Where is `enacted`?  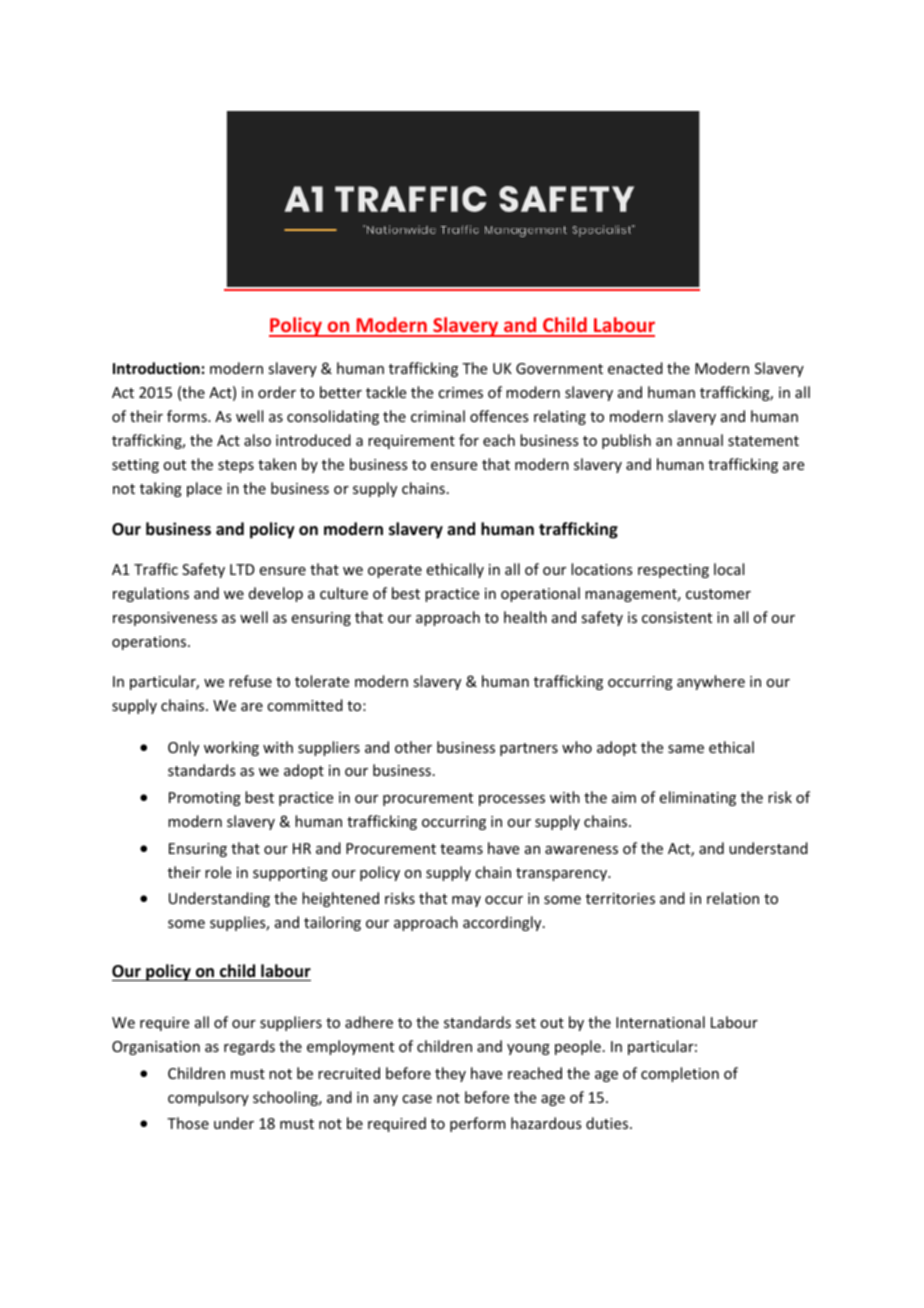 enacted is located at coordinates (635, 368).
